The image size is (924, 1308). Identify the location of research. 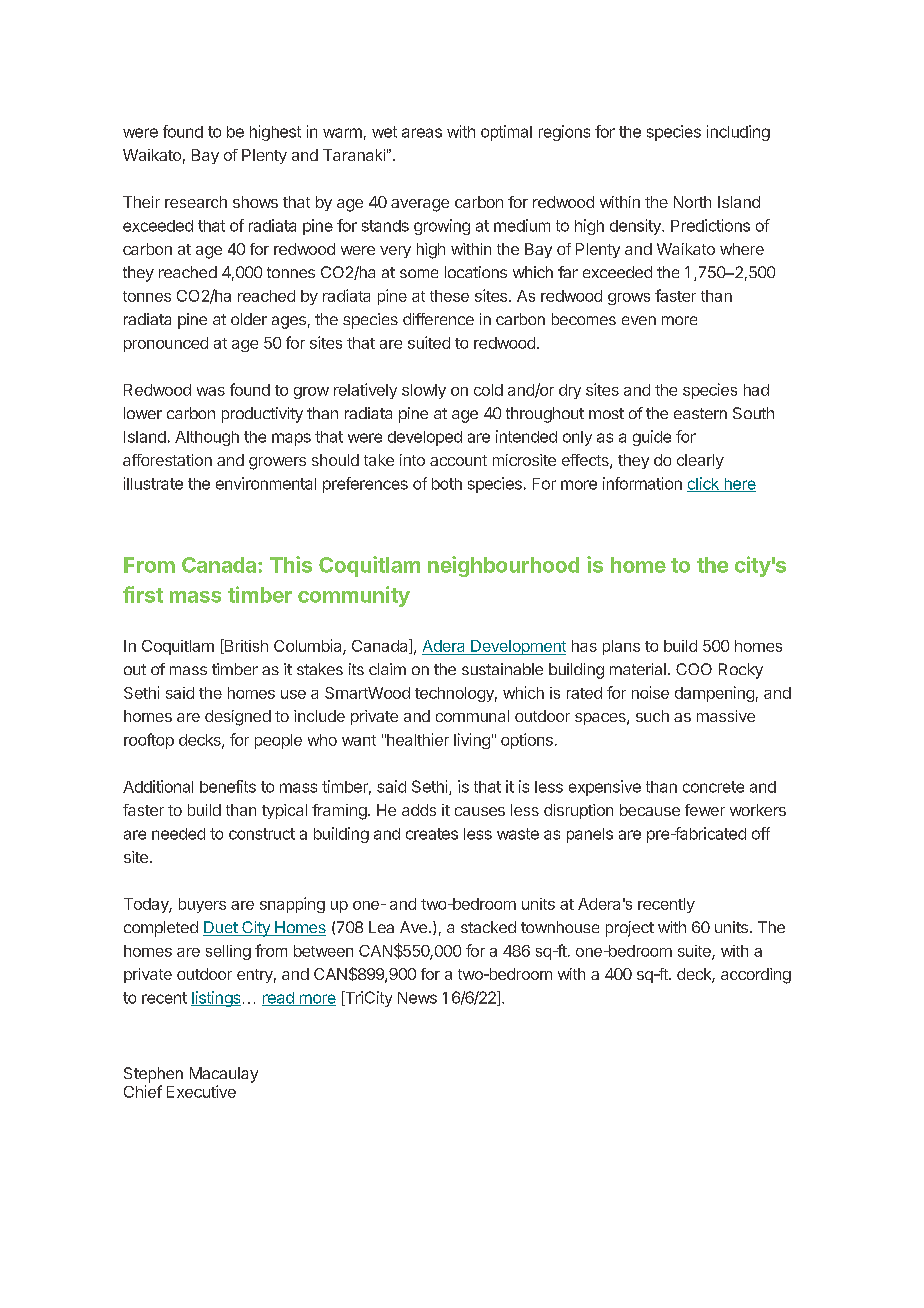
(196, 202).
